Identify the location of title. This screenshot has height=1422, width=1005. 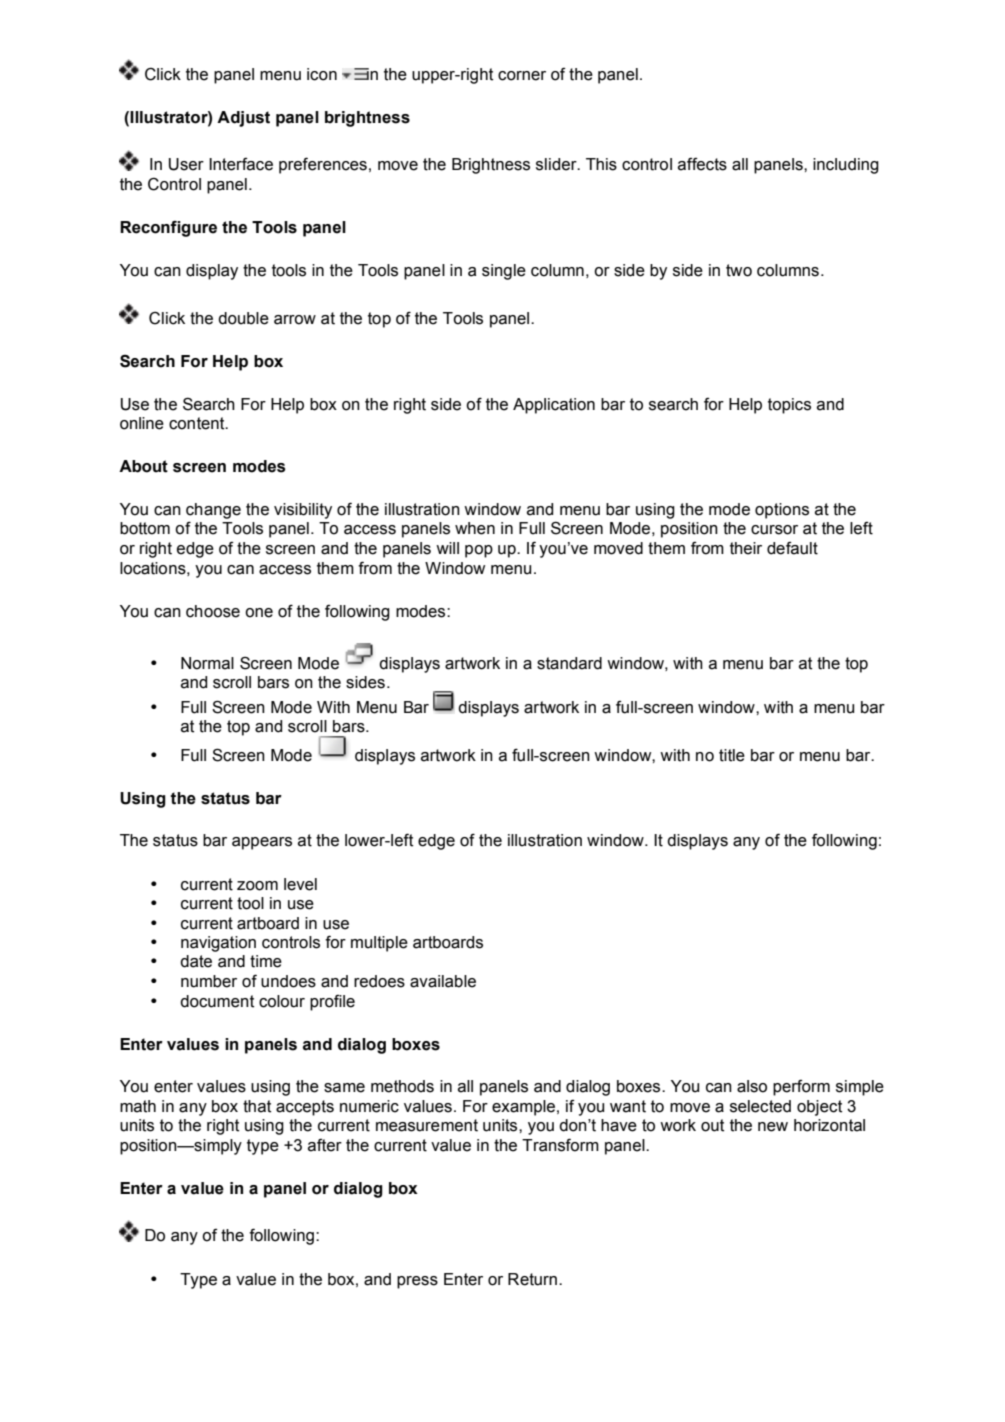
(732, 755).
